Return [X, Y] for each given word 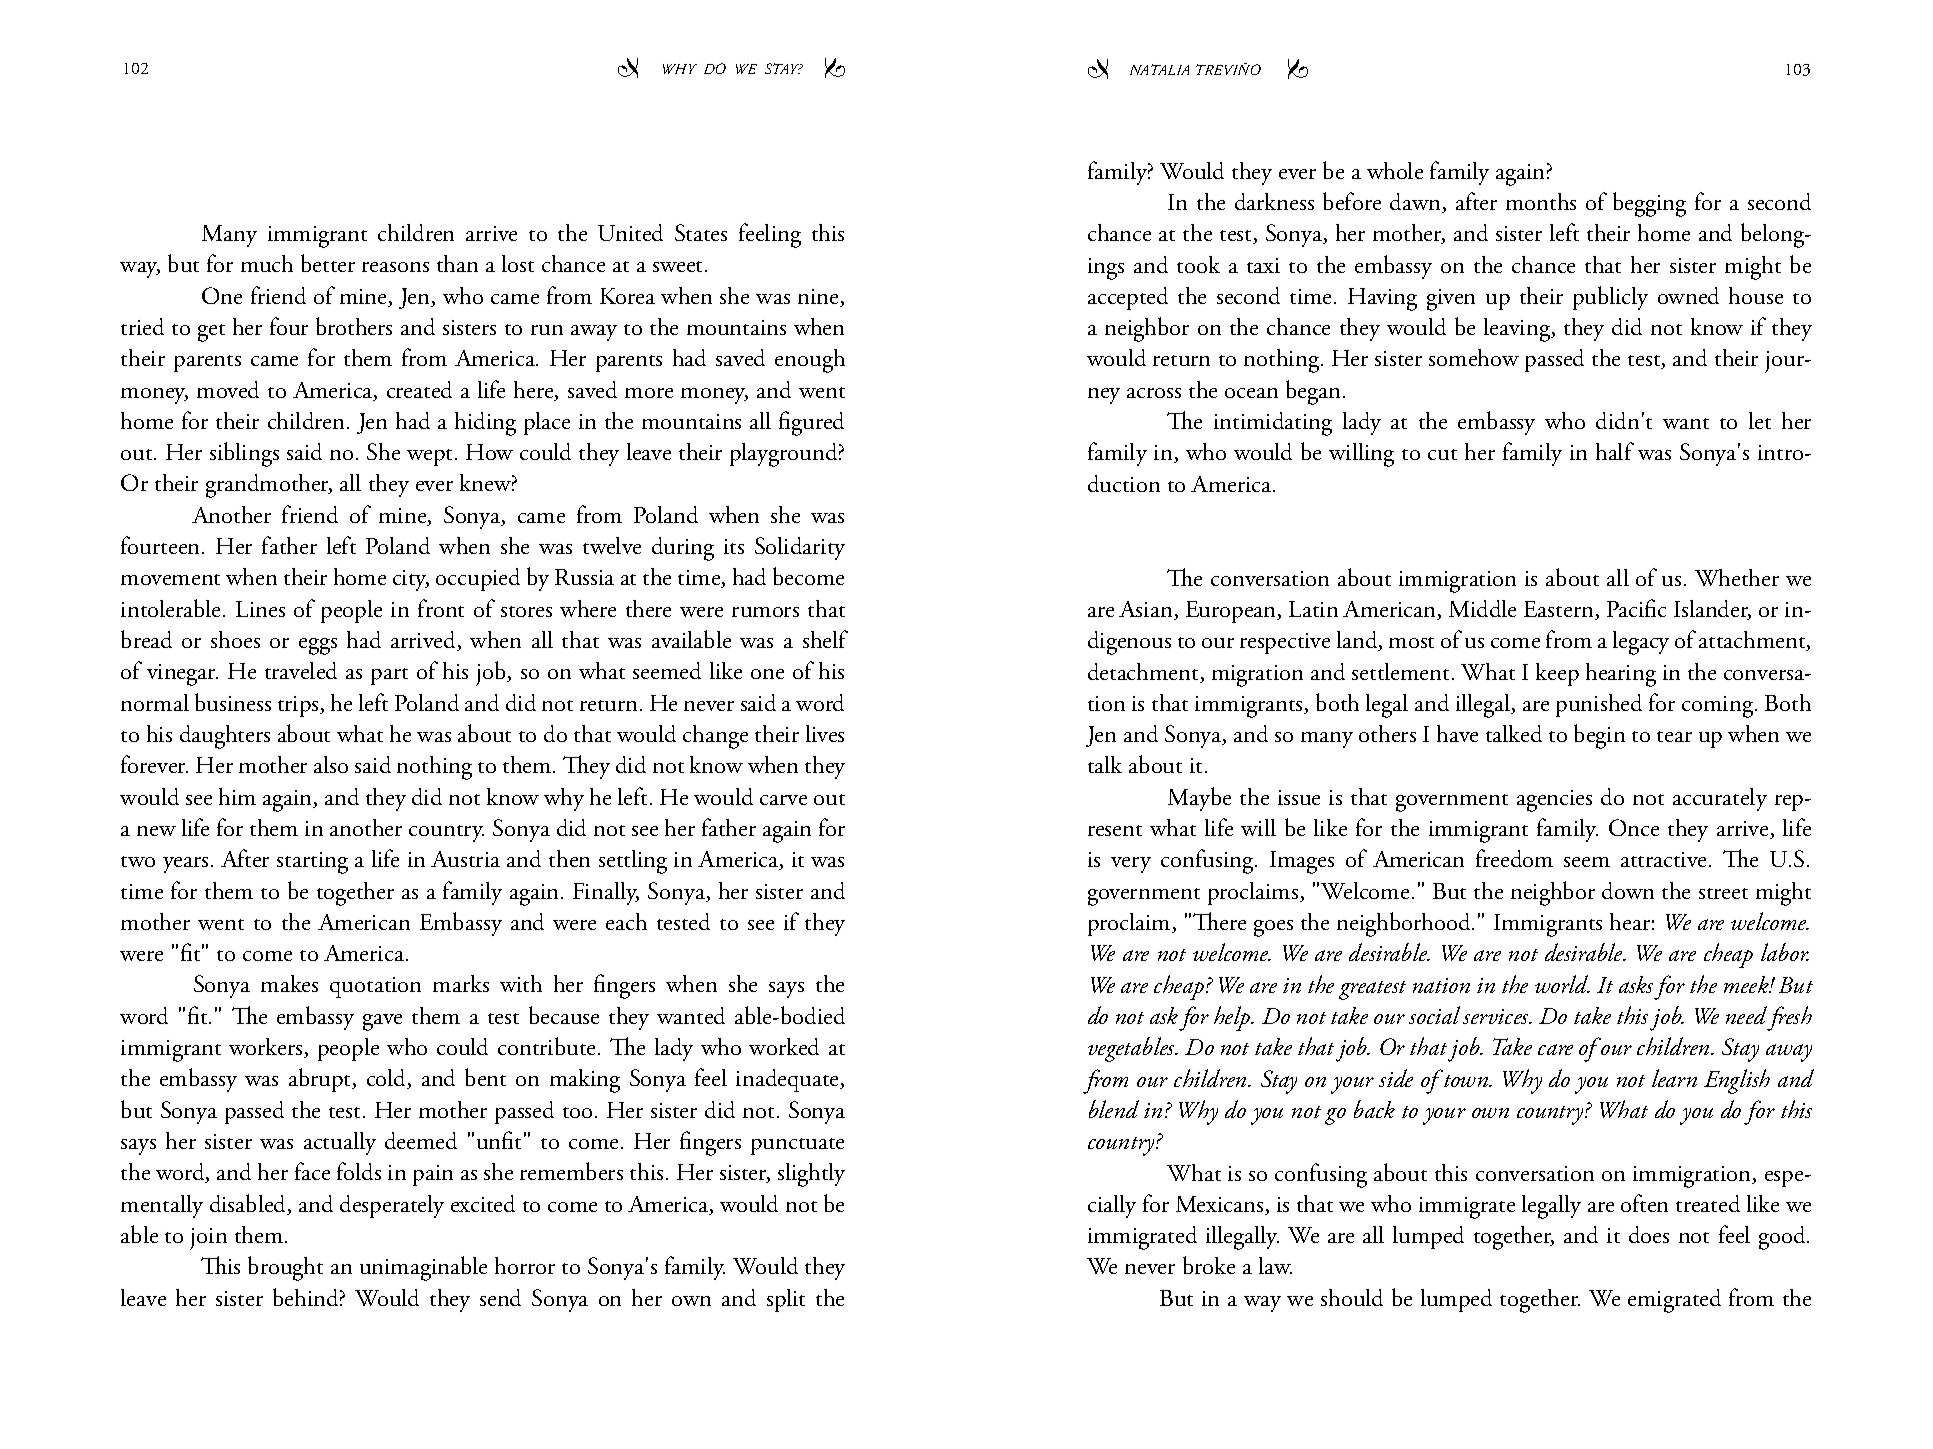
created [419, 389]
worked [784, 1046]
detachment [1144, 673]
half [1615, 451]
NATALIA [1159, 69]
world [1562, 984]
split [786, 1300]
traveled [301, 670]
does [1649, 1234]
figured [811, 423]
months [1541, 201]
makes [289, 983]
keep [1557, 674]
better [328, 263]
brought [285, 1268]
